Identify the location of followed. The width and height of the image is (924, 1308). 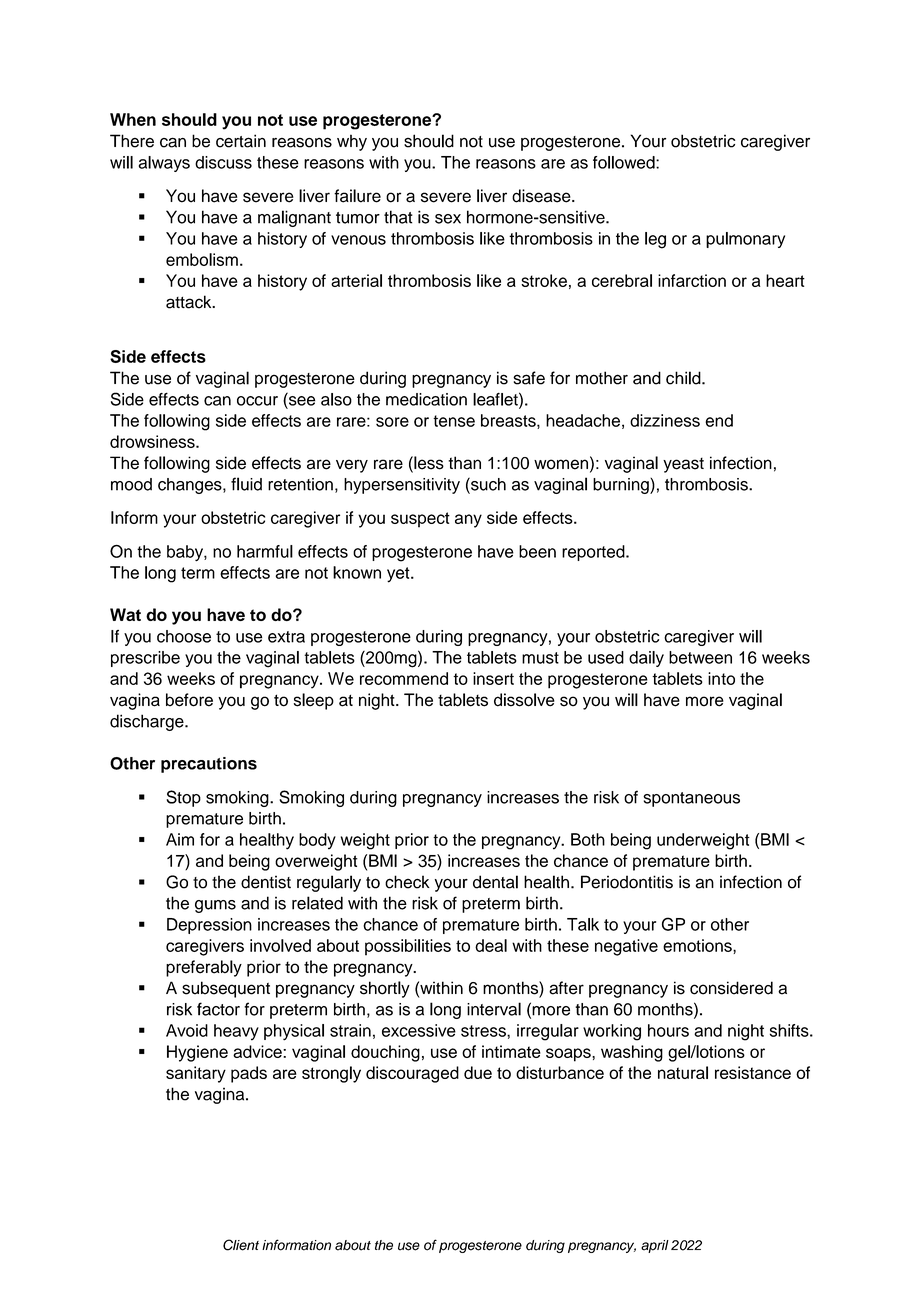
(625, 162).
